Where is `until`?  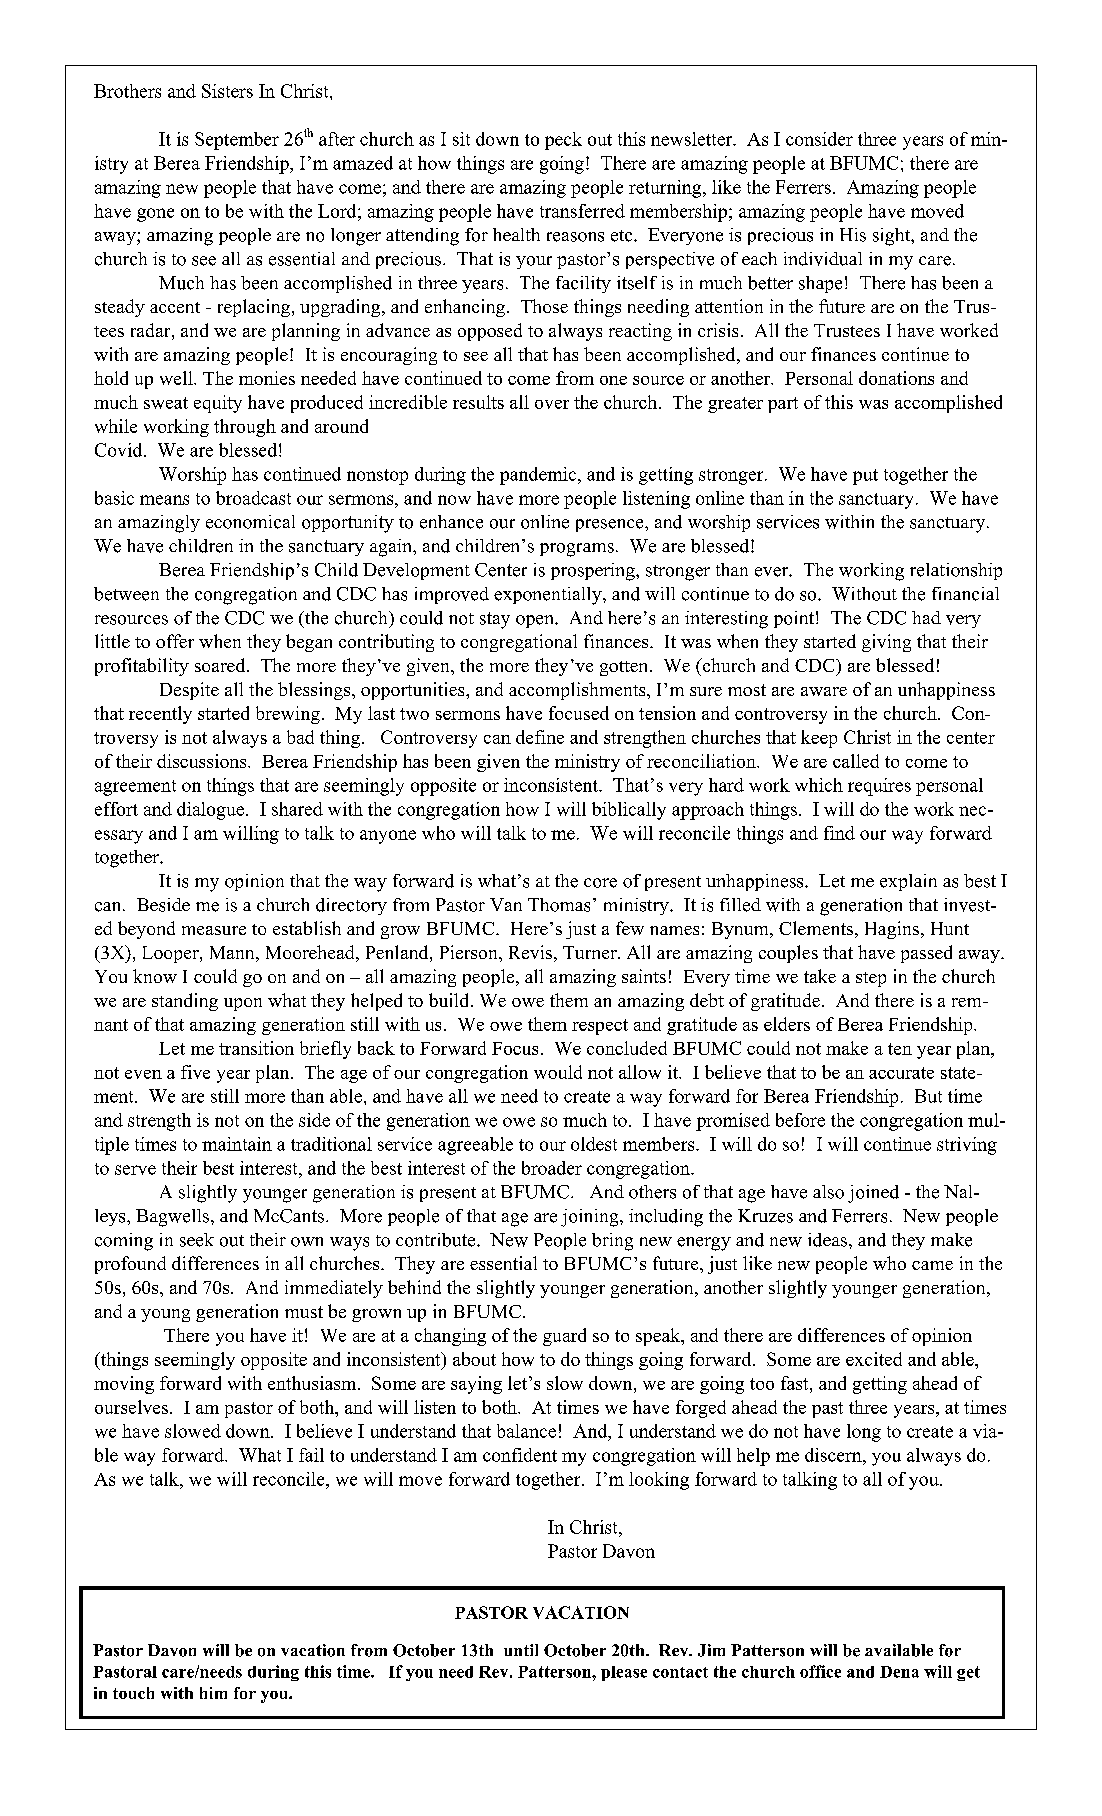
until is located at coordinates (521, 1650).
